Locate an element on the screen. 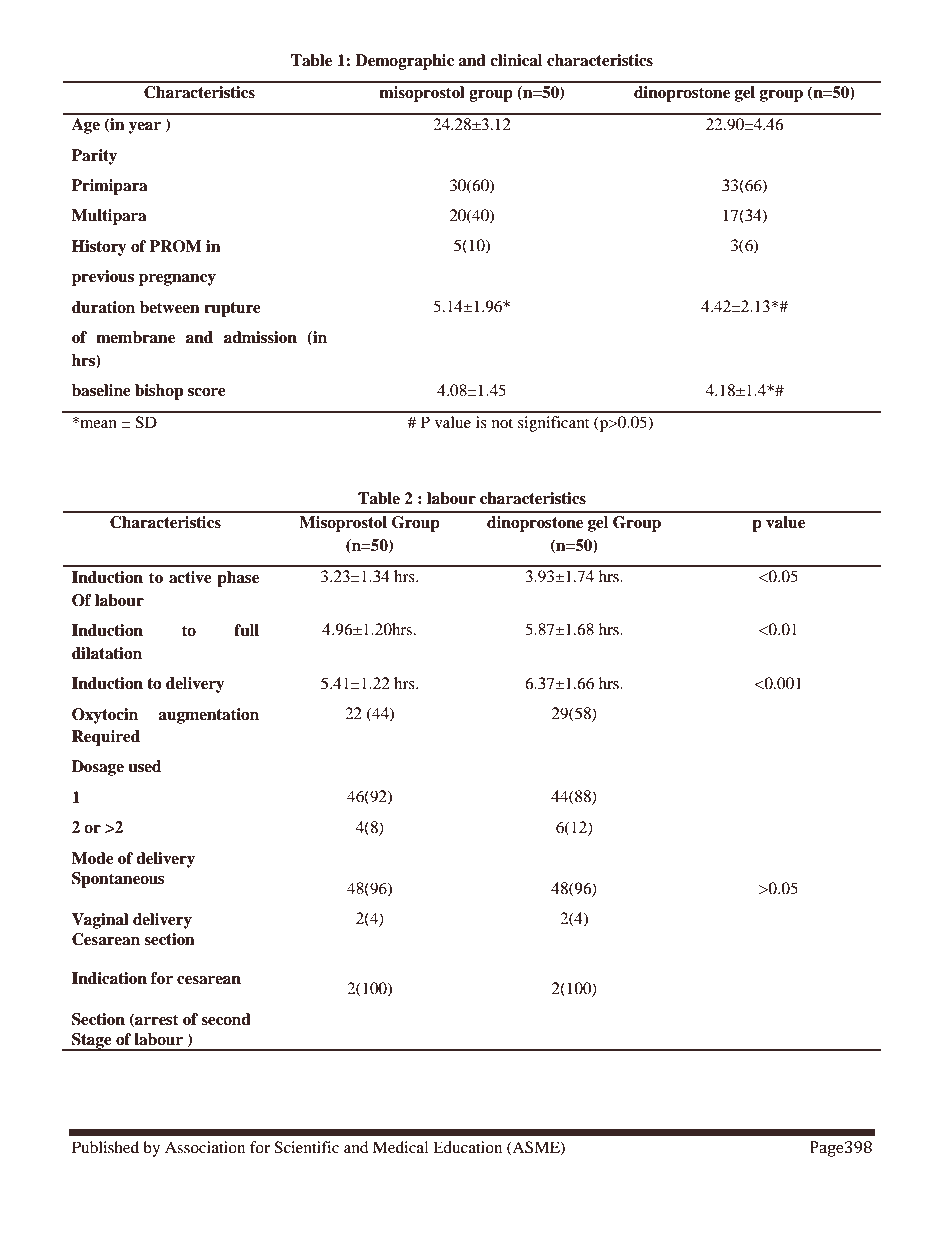 The image size is (952, 1233). Published is located at coordinates (105, 1147).
